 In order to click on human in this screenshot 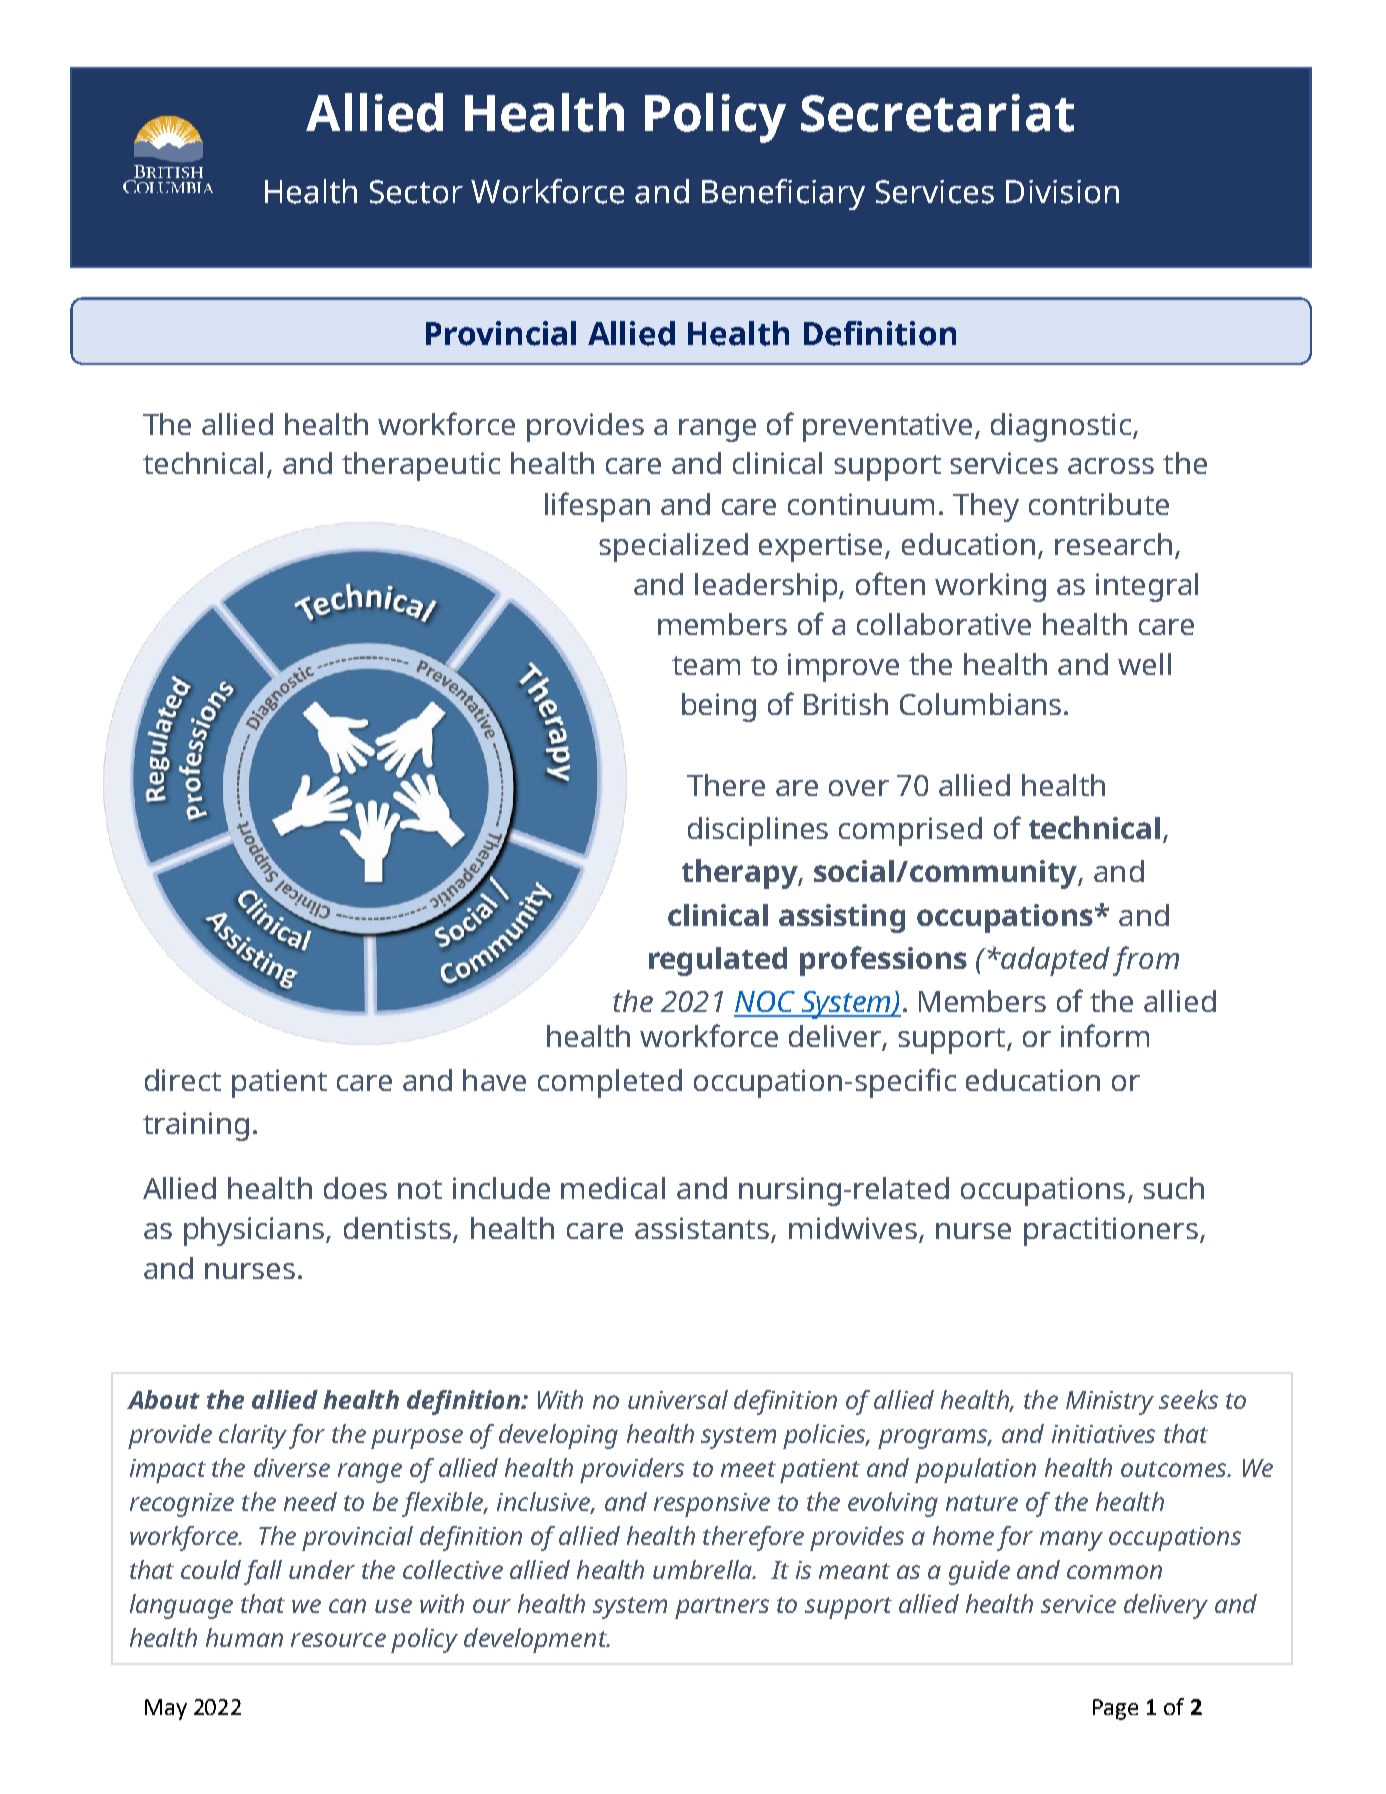, I will do `click(244, 1637)`.
